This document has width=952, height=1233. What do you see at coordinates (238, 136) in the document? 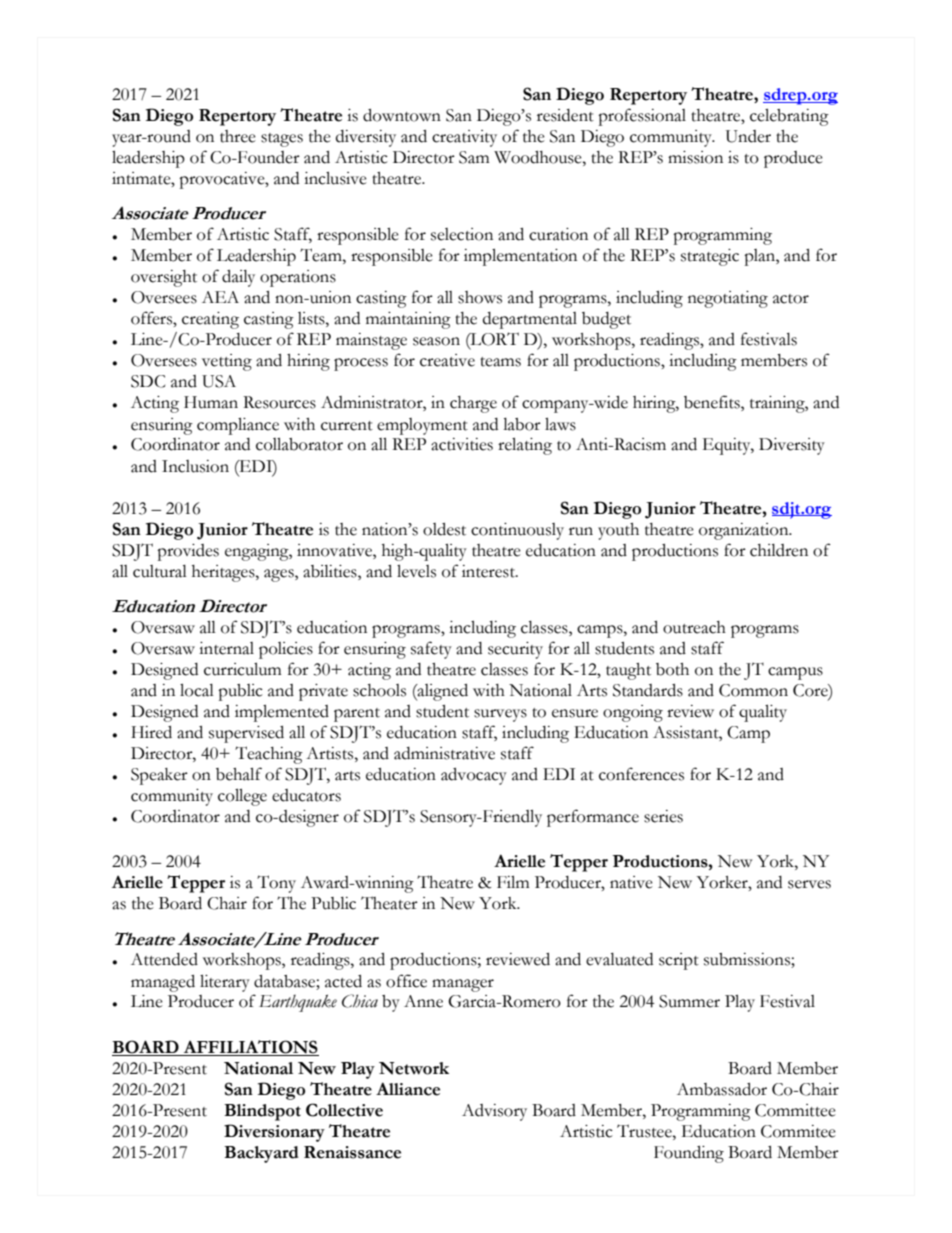
I see `three` at bounding box center [238, 136].
